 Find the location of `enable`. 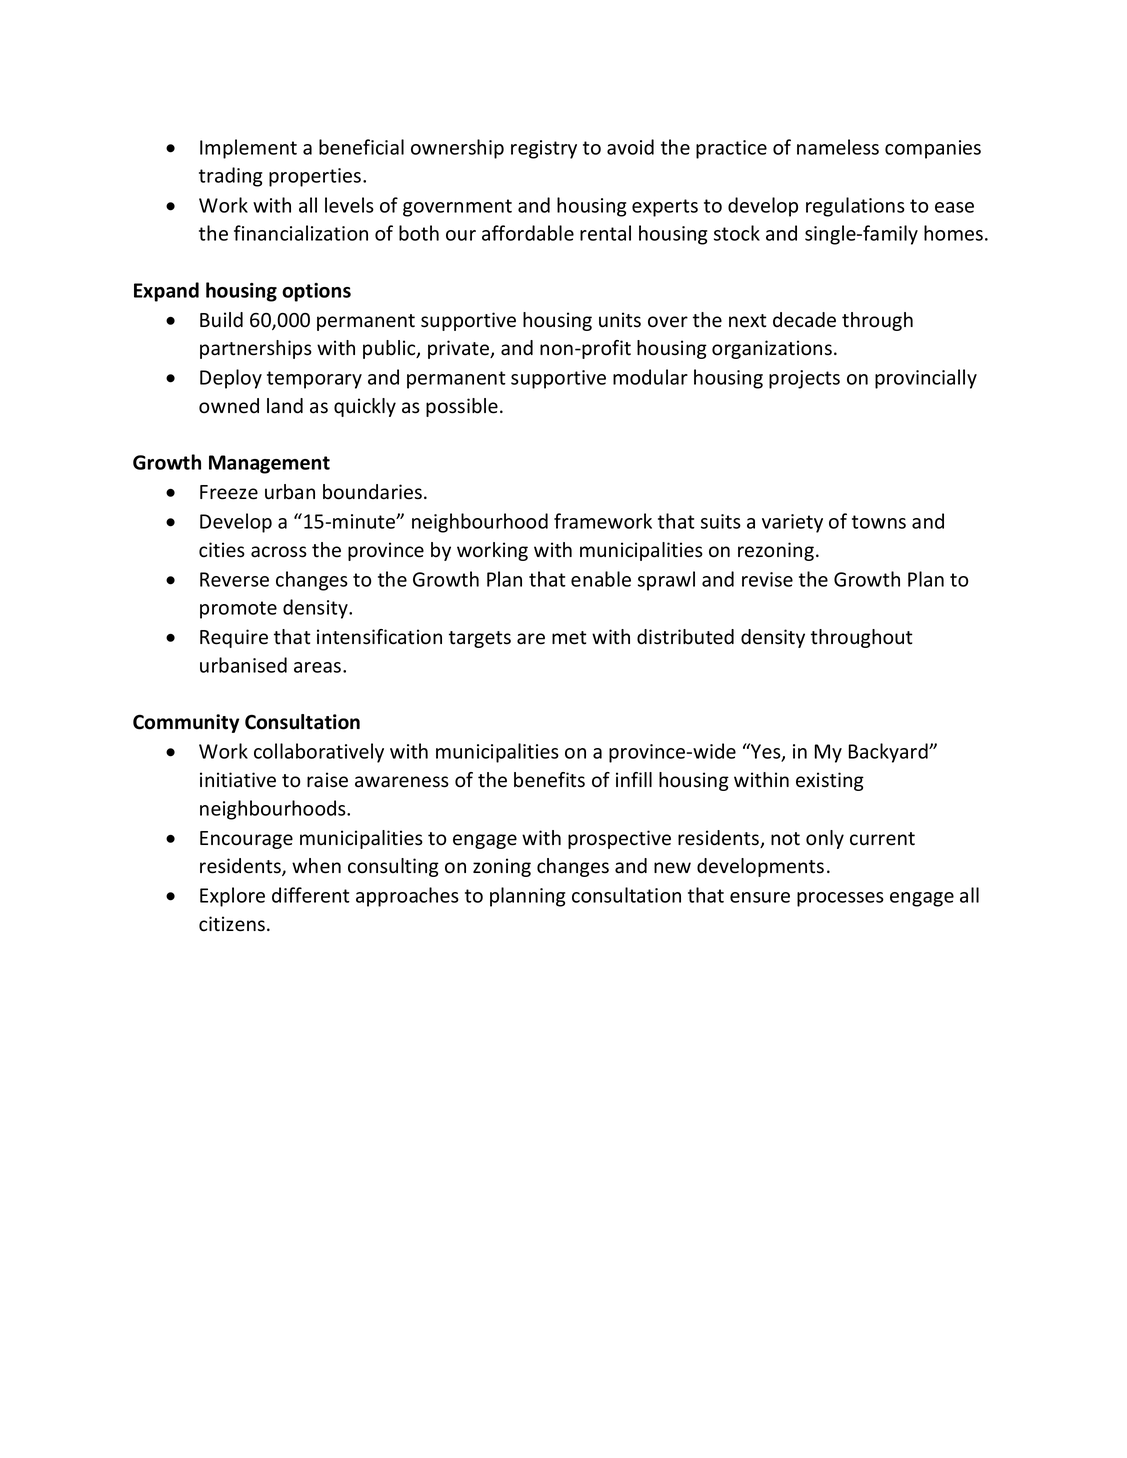

enable is located at coordinates (601, 579).
